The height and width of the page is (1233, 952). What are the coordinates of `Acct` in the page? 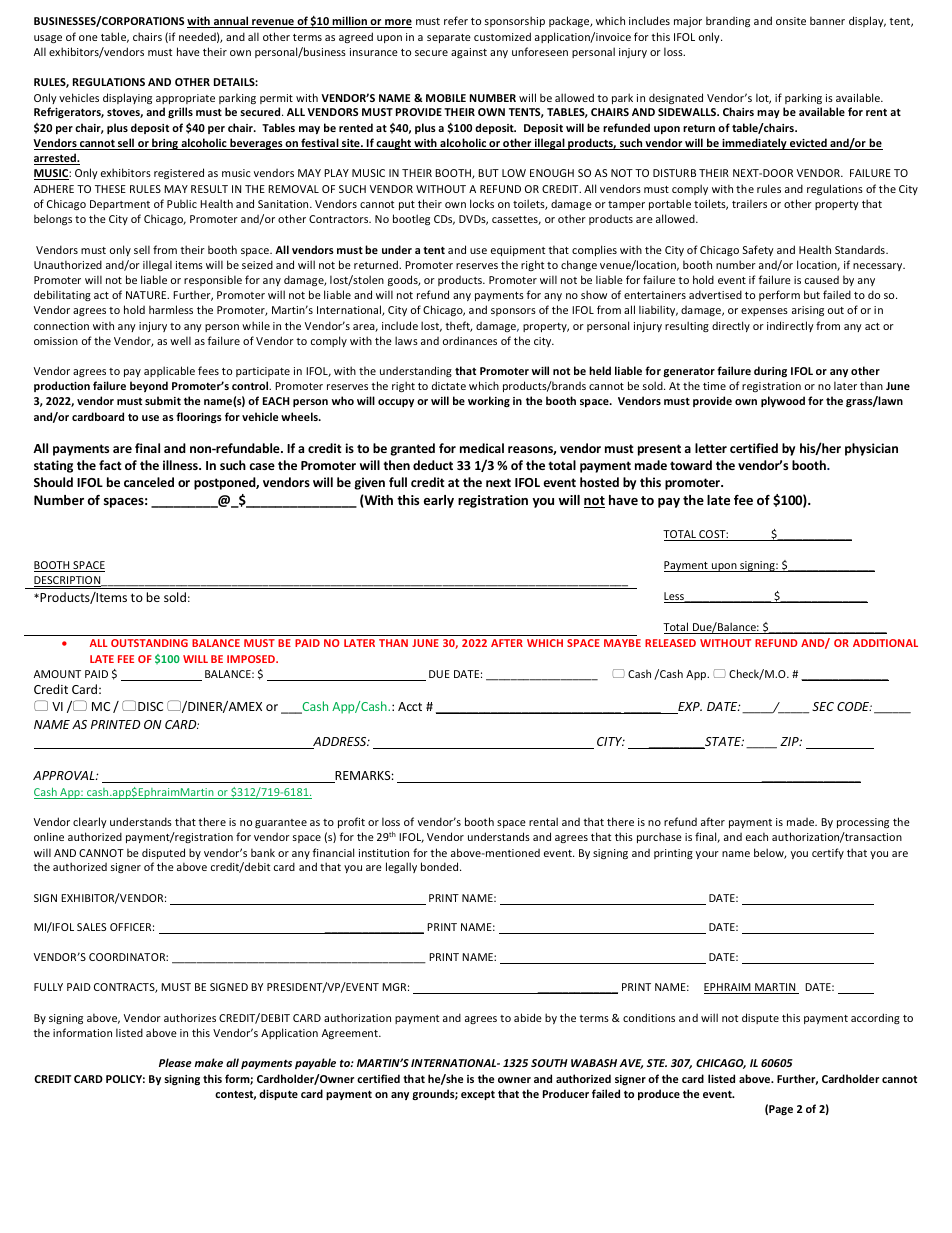 It's located at (410, 706).
